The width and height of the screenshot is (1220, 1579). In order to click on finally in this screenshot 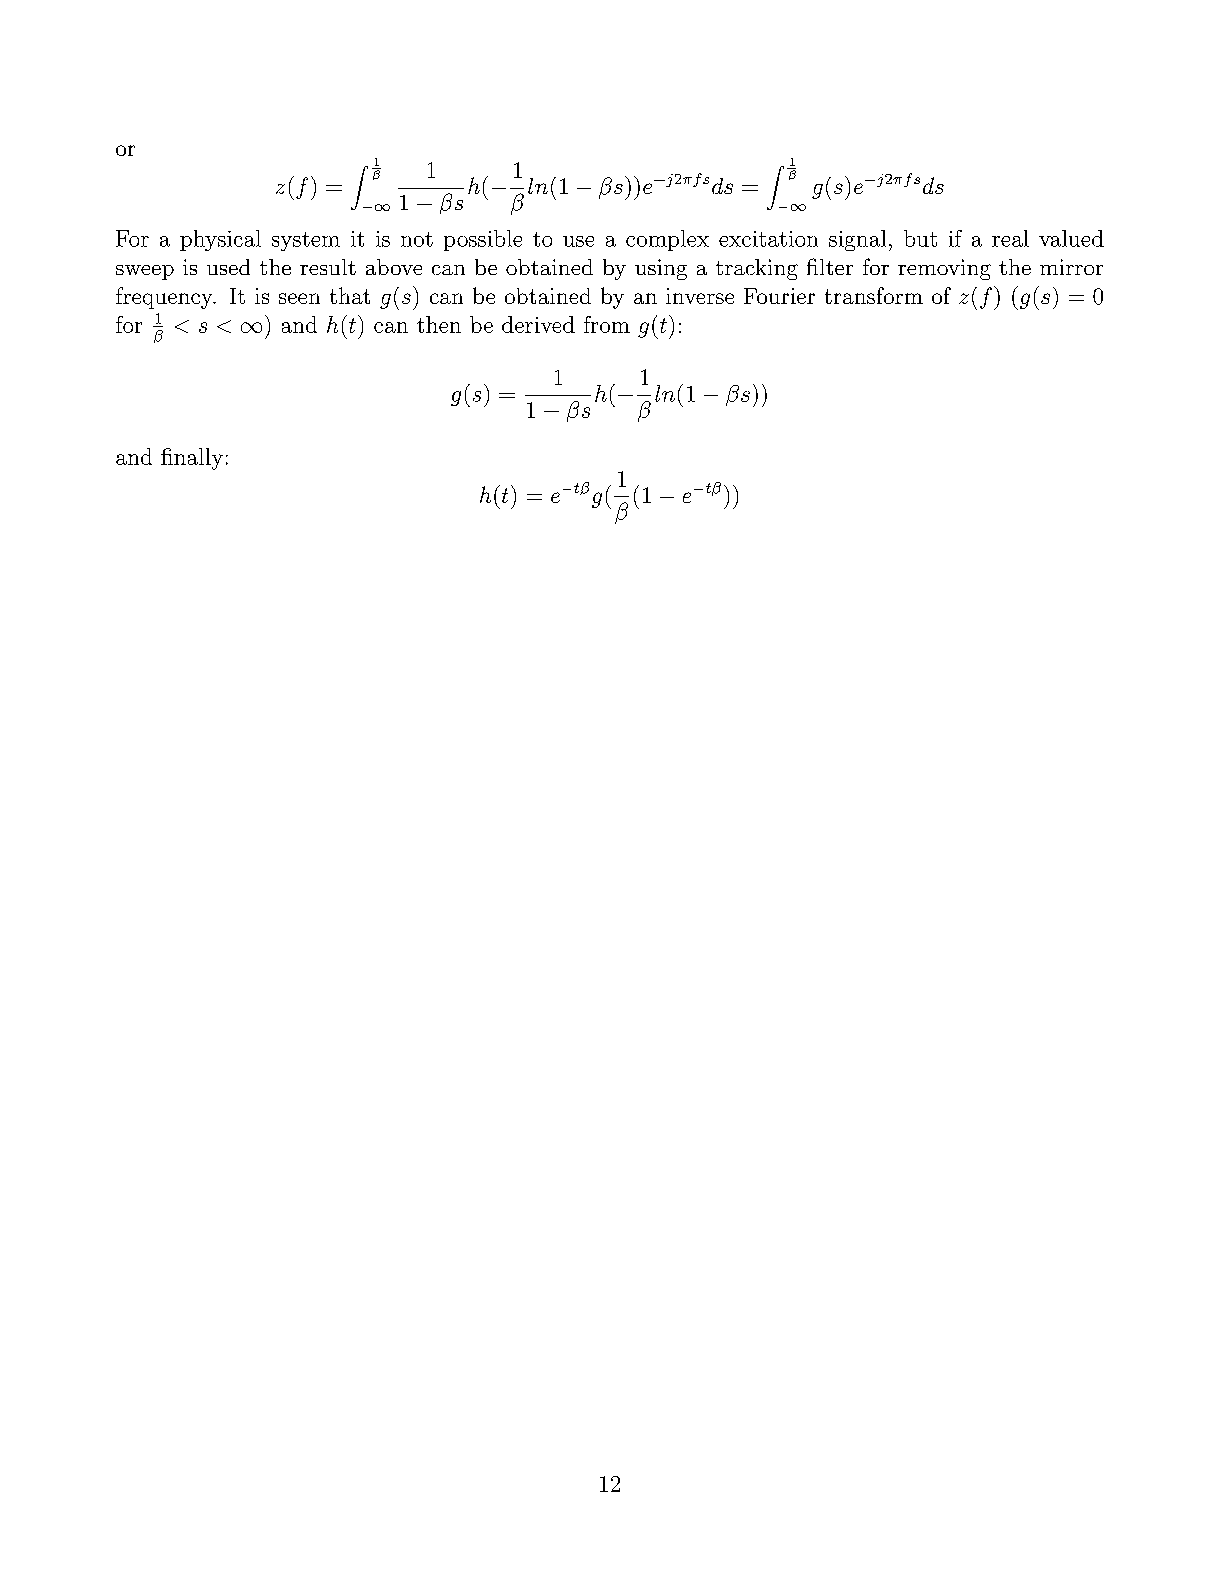, I will do `click(192, 459)`.
